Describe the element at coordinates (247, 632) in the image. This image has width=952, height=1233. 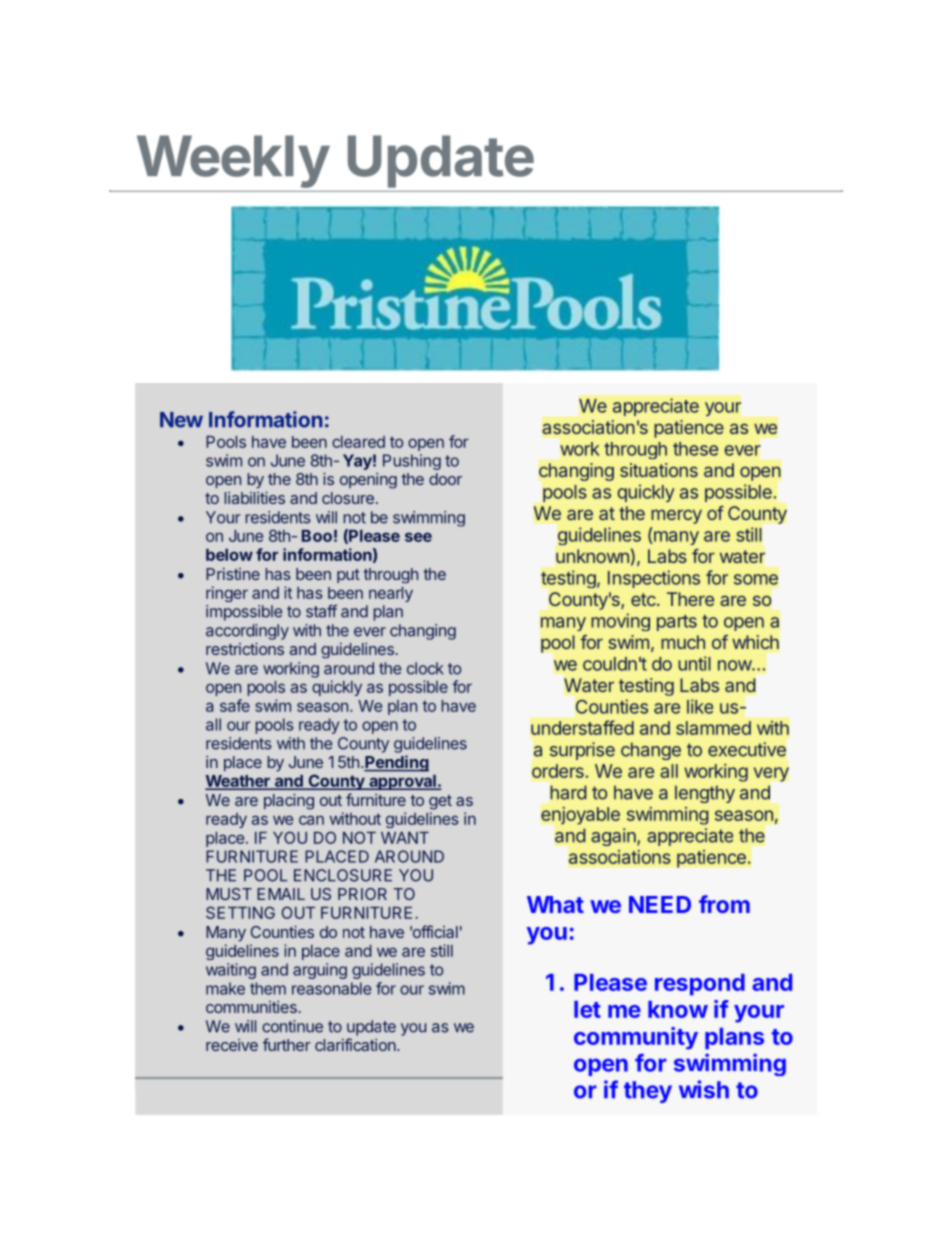
I see `accordingly` at that location.
